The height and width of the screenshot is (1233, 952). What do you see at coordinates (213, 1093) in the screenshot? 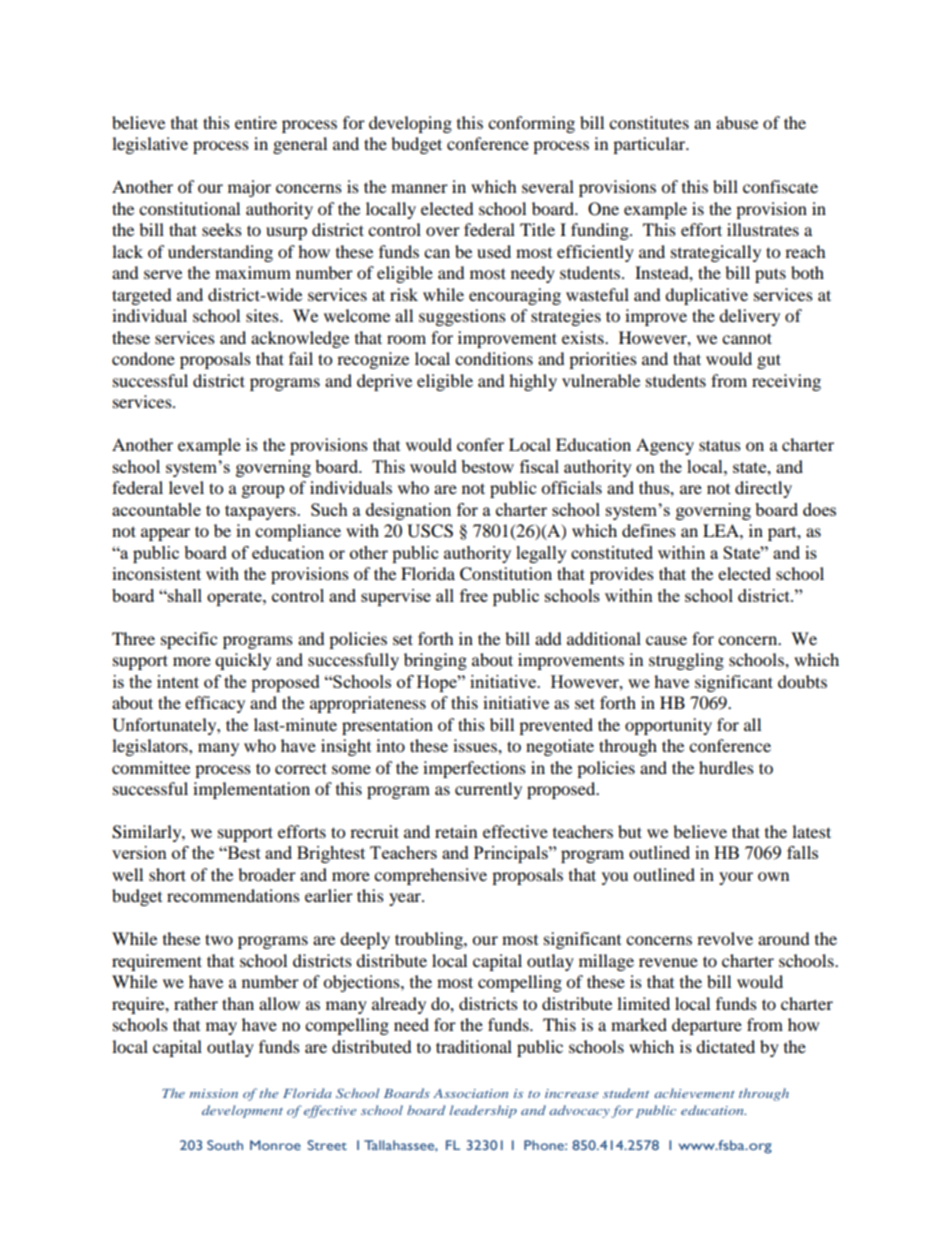
I see `mission` at bounding box center [213, 1093].
